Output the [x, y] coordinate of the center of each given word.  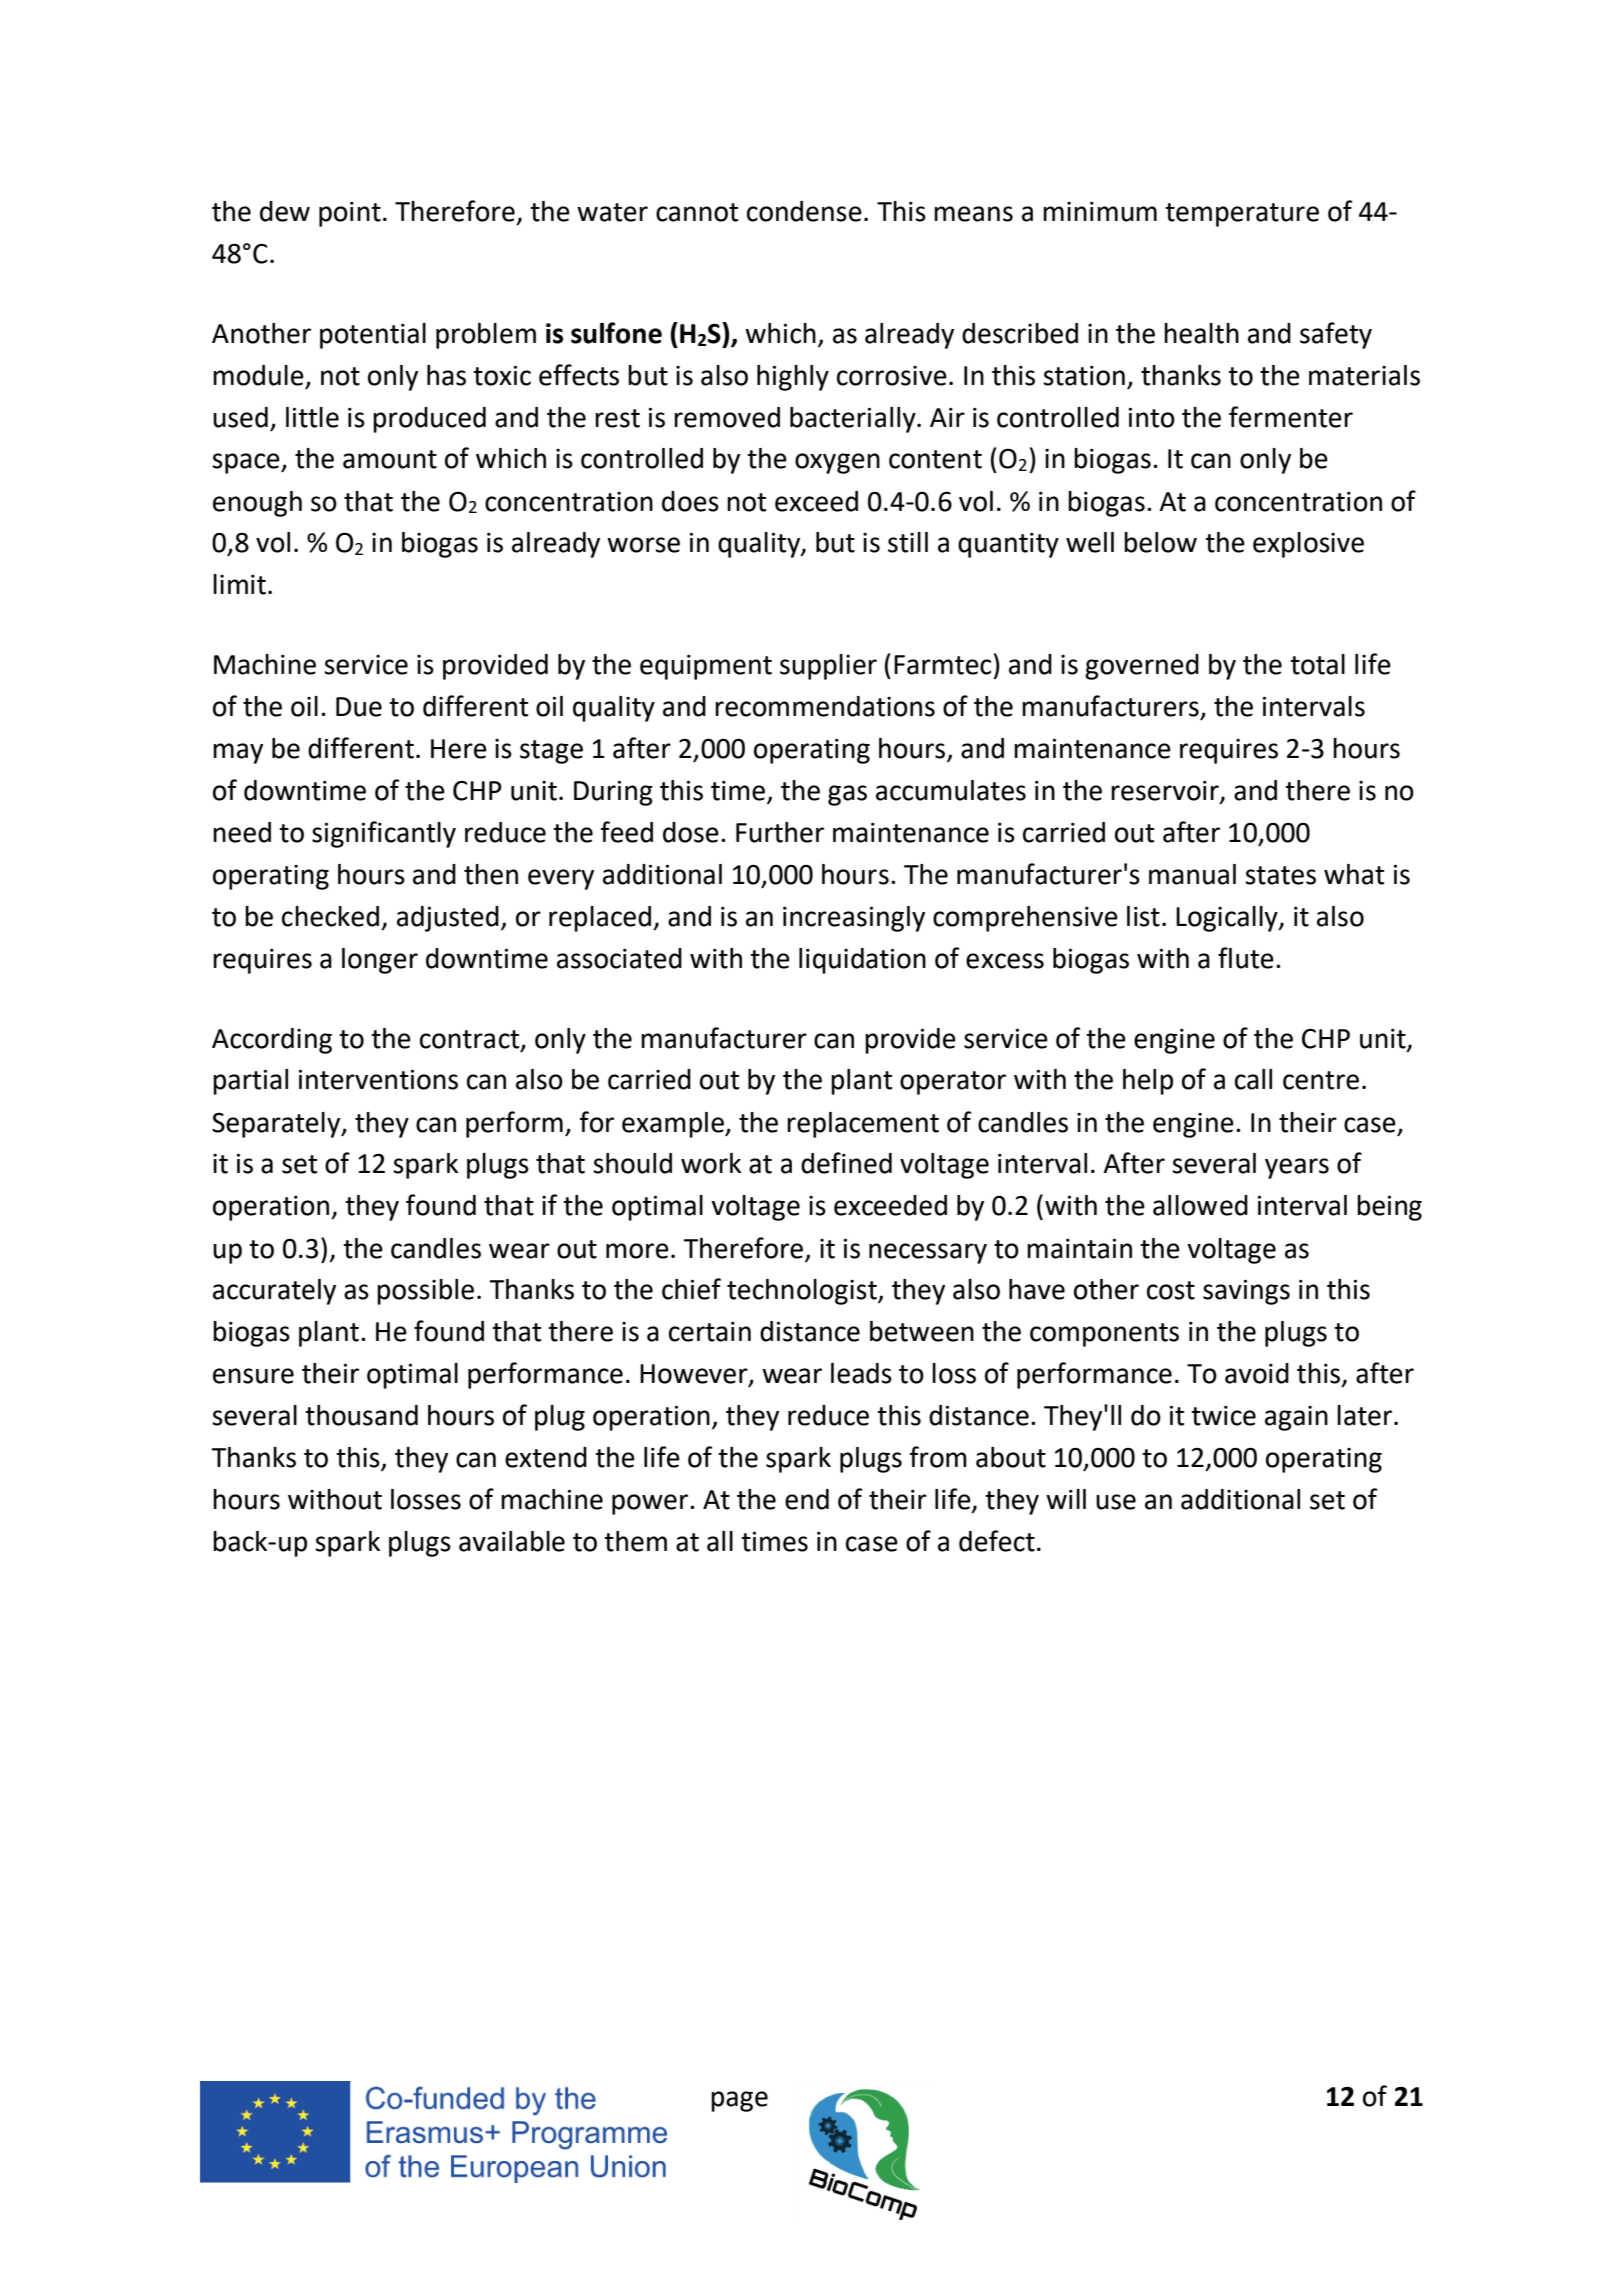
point [350, 214]
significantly [384, 834]
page [739, 2101]
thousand [361, 1415]
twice [1223, 1416]
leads [861, 1373]
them [635, 1541]
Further [780, 832]
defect [997, 1541]
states [1280, 875]
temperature [1242, 215]
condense [804, 211]
